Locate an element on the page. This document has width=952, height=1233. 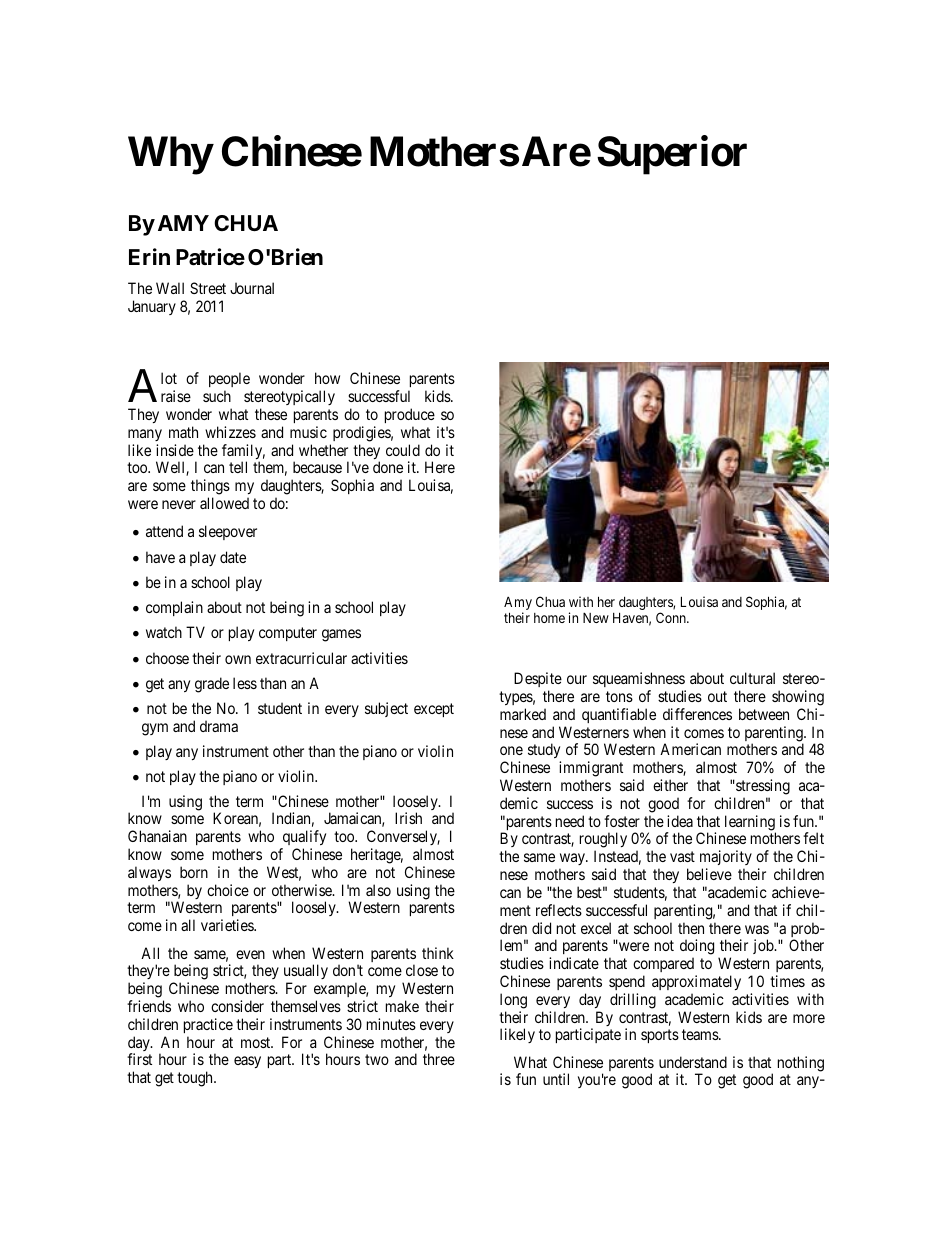
cultural is located at coordinates (752, 678).
